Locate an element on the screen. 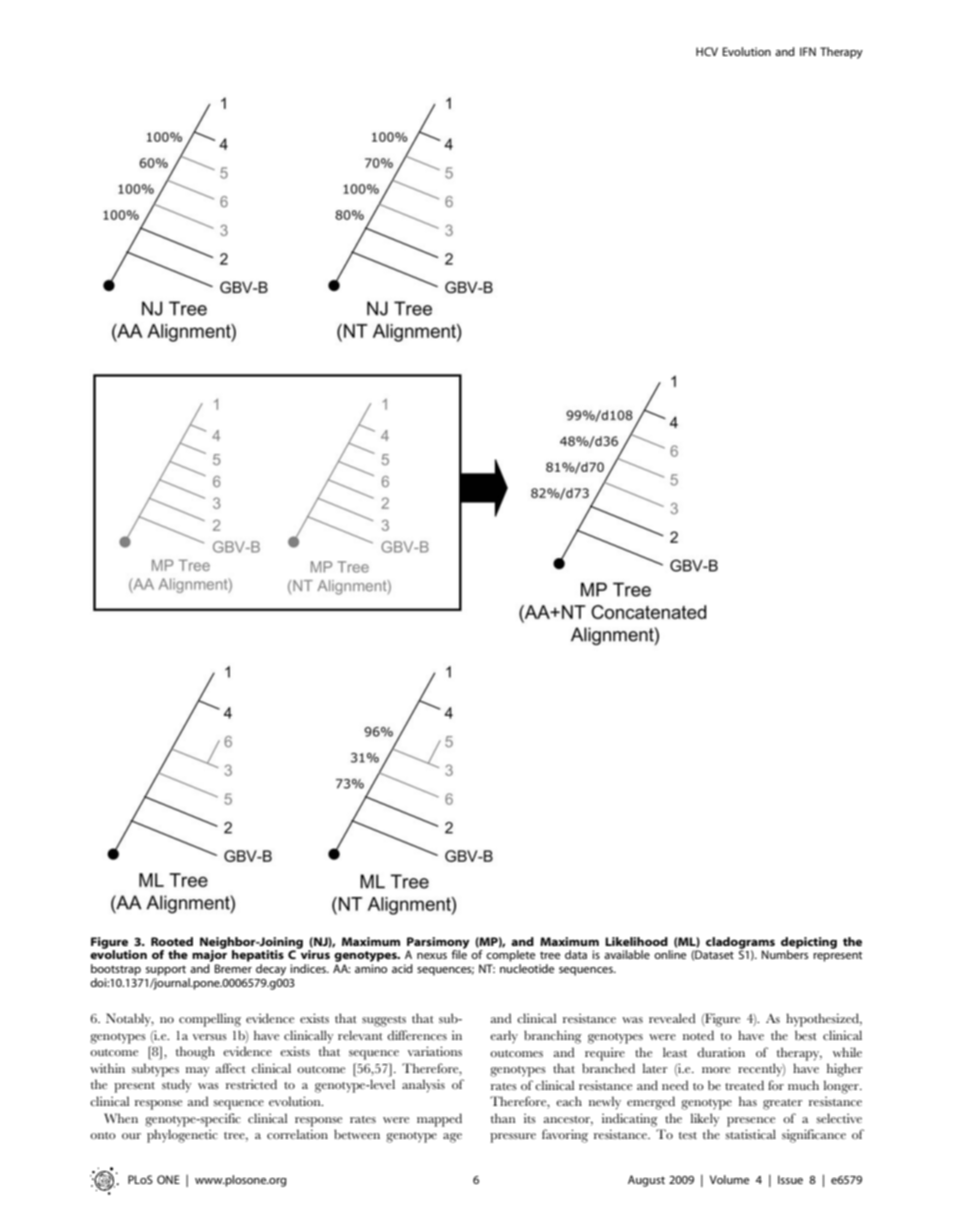  IFN is located at coordinates (808, 51).
